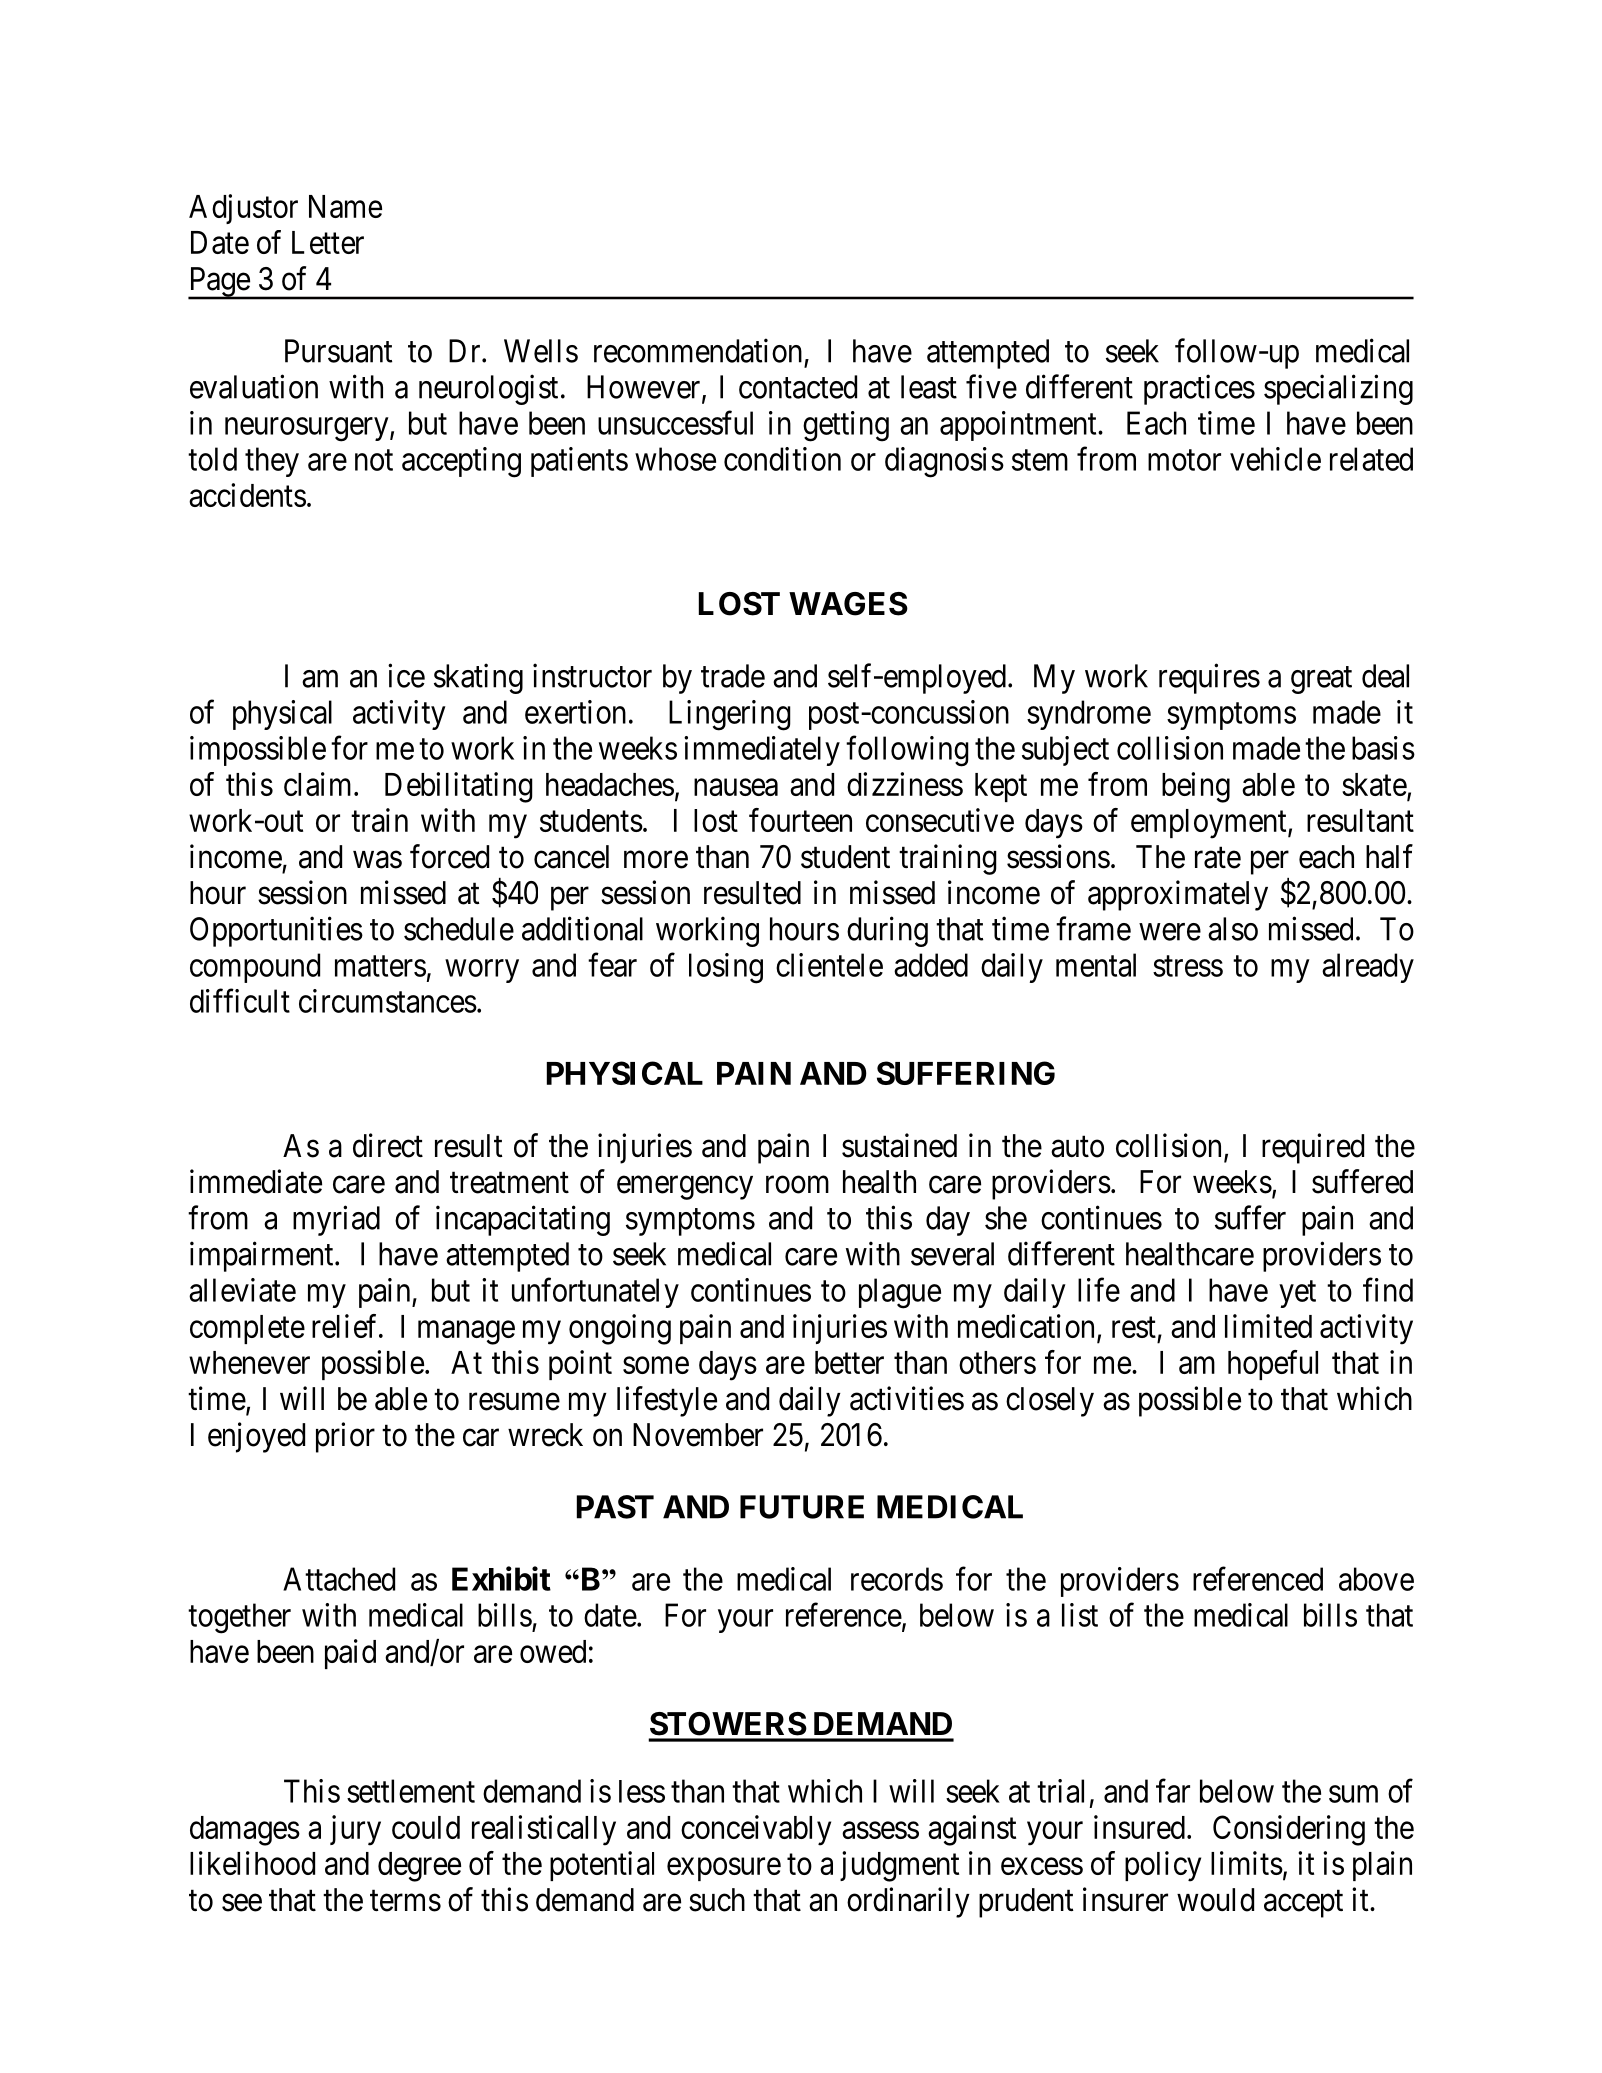 This screenshot has height=2073, width=1602. I want to click on practices, so click(1199, 389).
